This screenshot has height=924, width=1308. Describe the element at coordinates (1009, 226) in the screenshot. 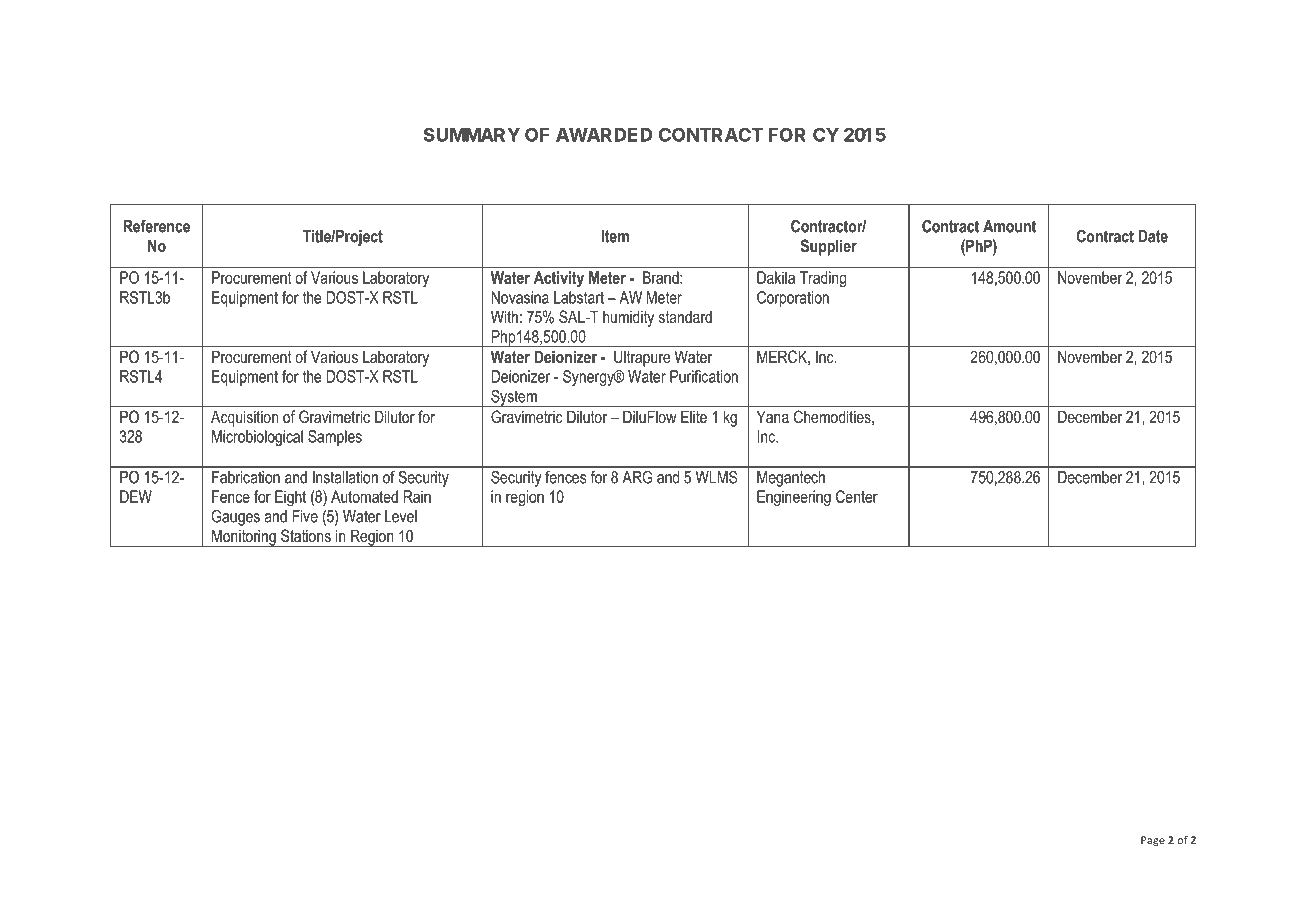

I see `Amount` at that location.
